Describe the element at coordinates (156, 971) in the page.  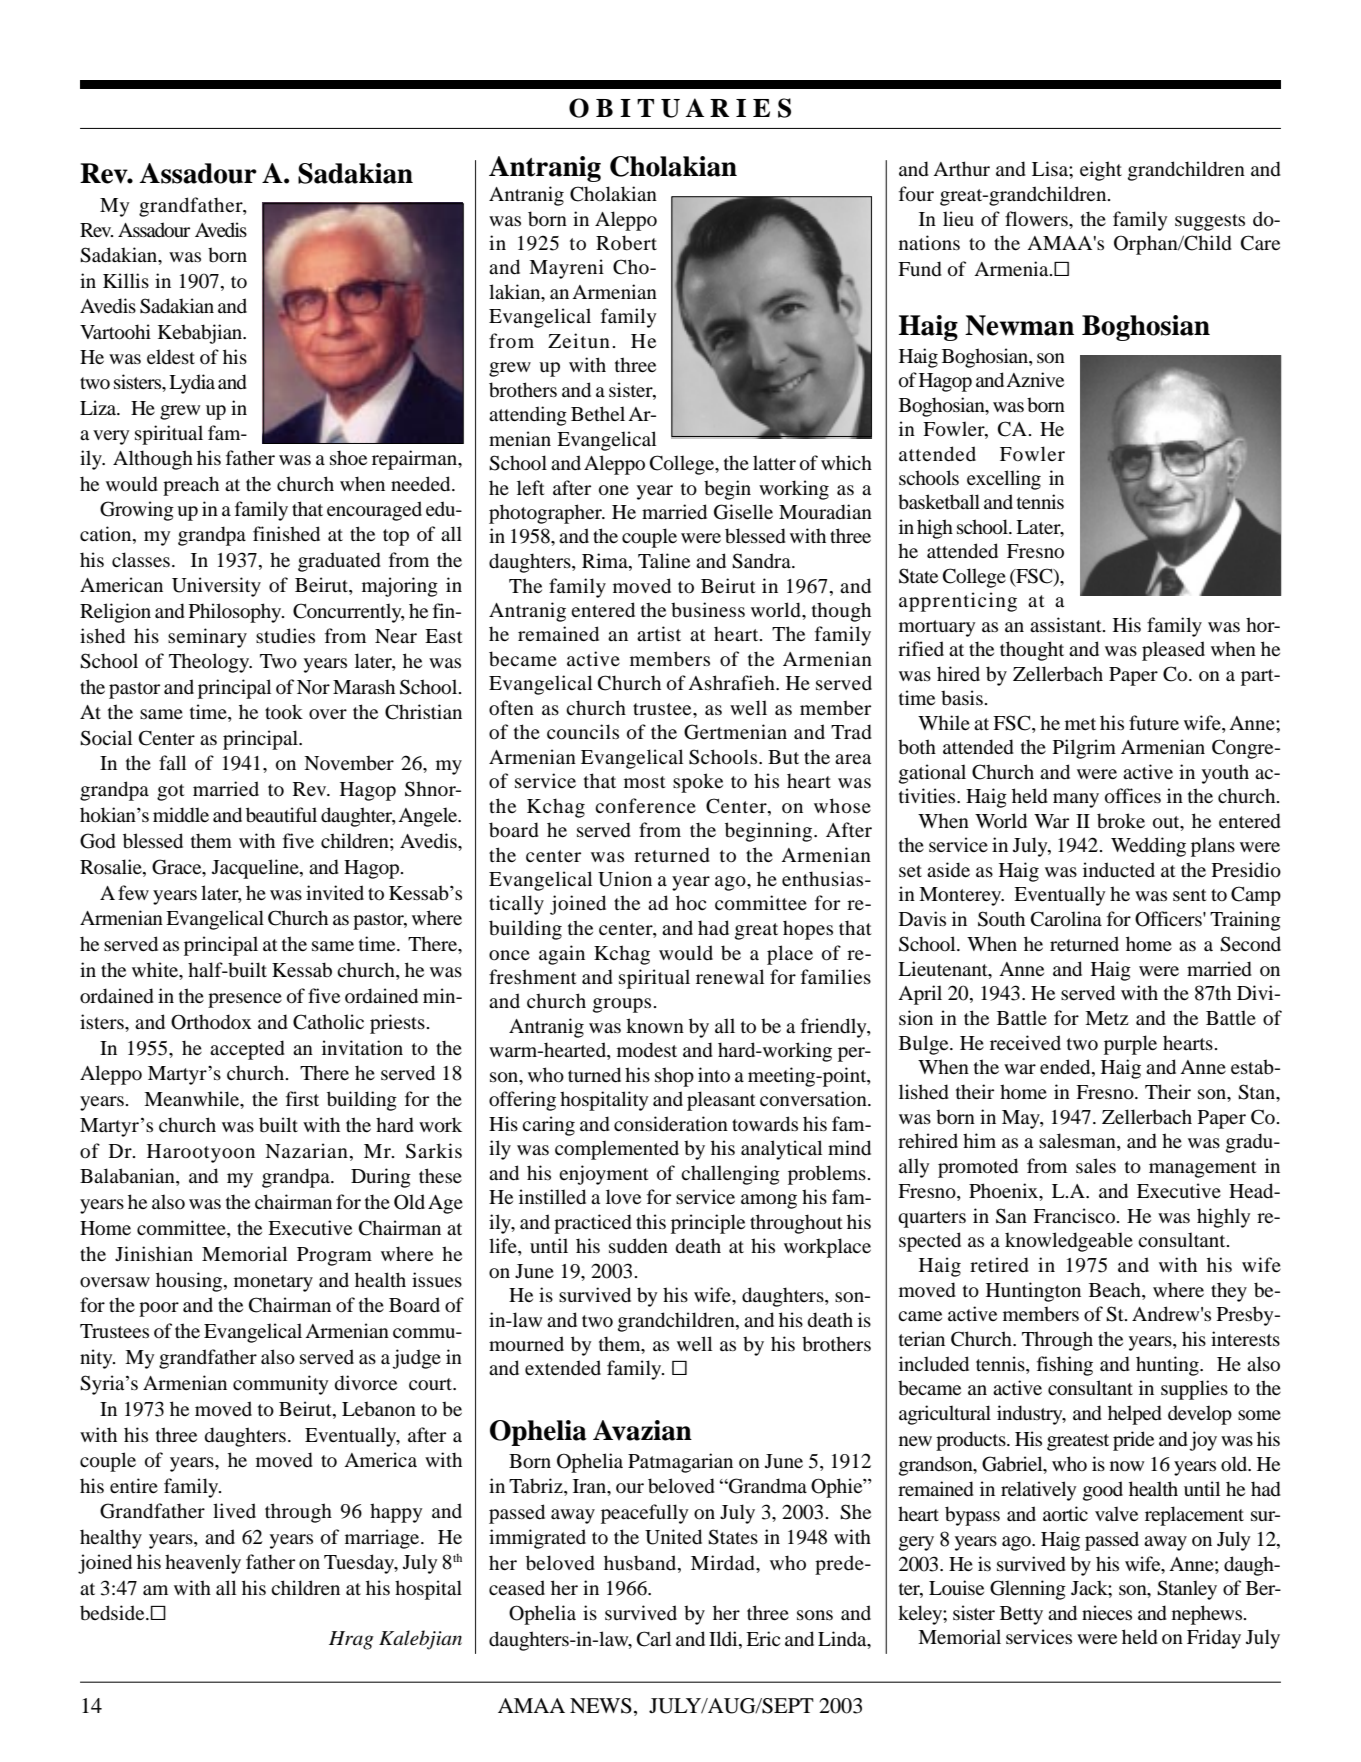
I see `white` at that location.
